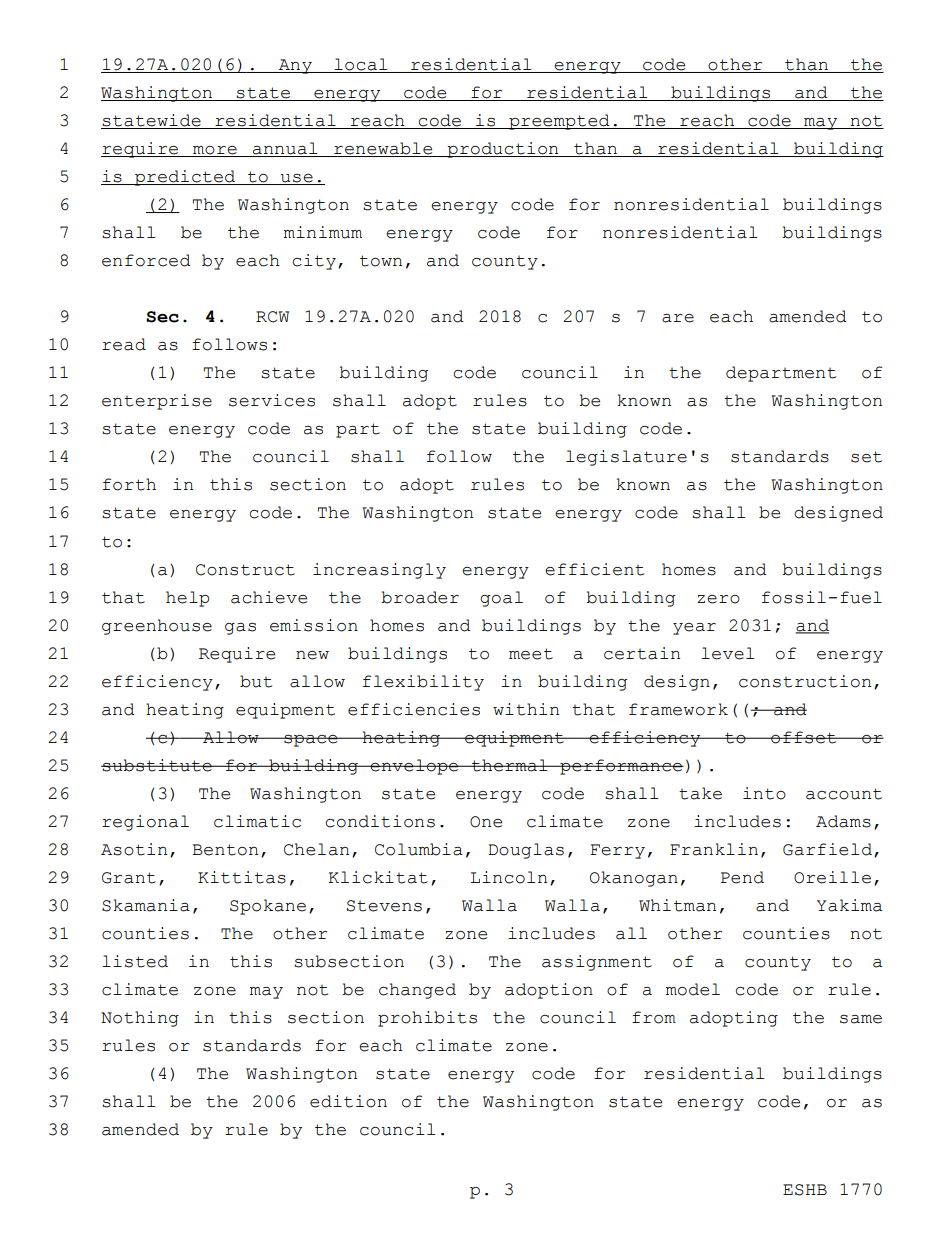 Image resolution: width=952 pixels, height=1233 pixels. What do you see at coordinates (510, 765) in the screenshot?
I see `thermal` at bounding box center [510, 765].
